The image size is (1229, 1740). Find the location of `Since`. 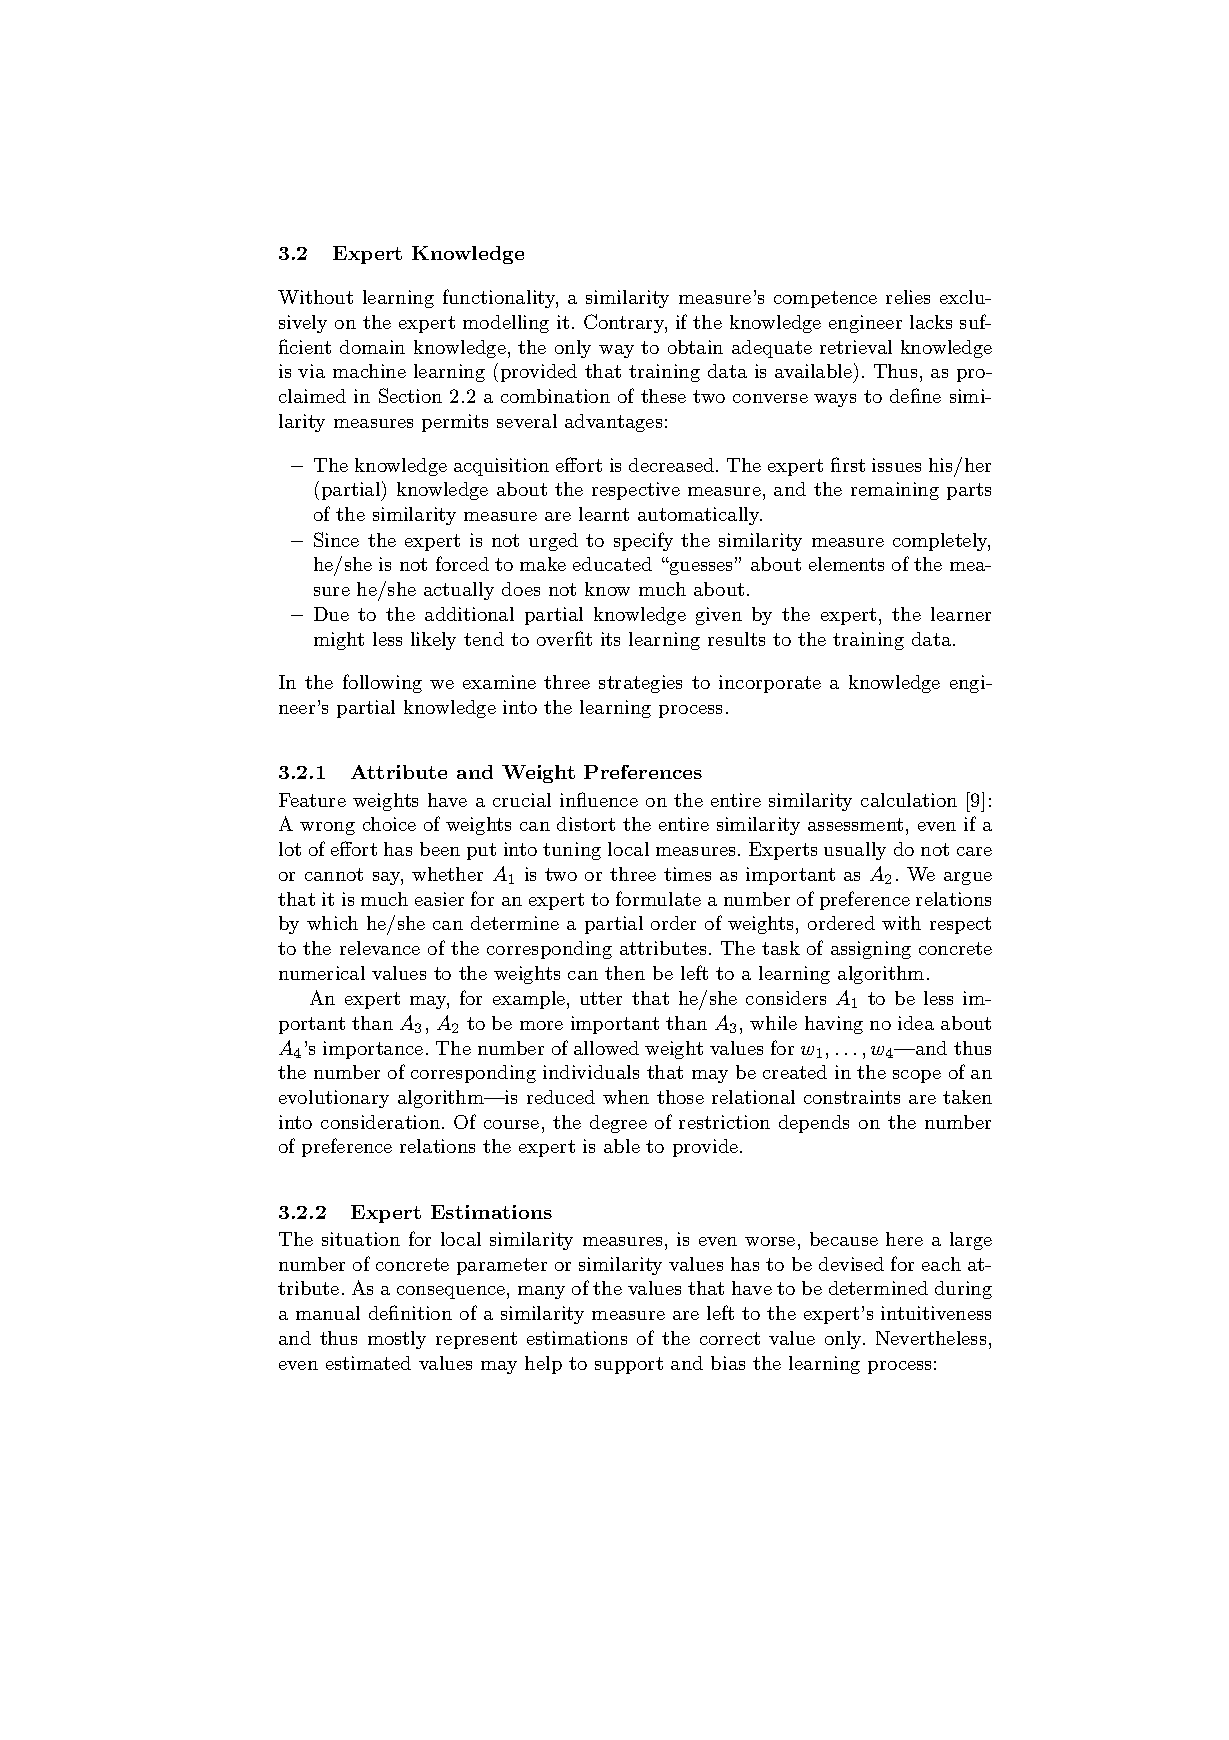

Since is located at coordinates (336, 539).
